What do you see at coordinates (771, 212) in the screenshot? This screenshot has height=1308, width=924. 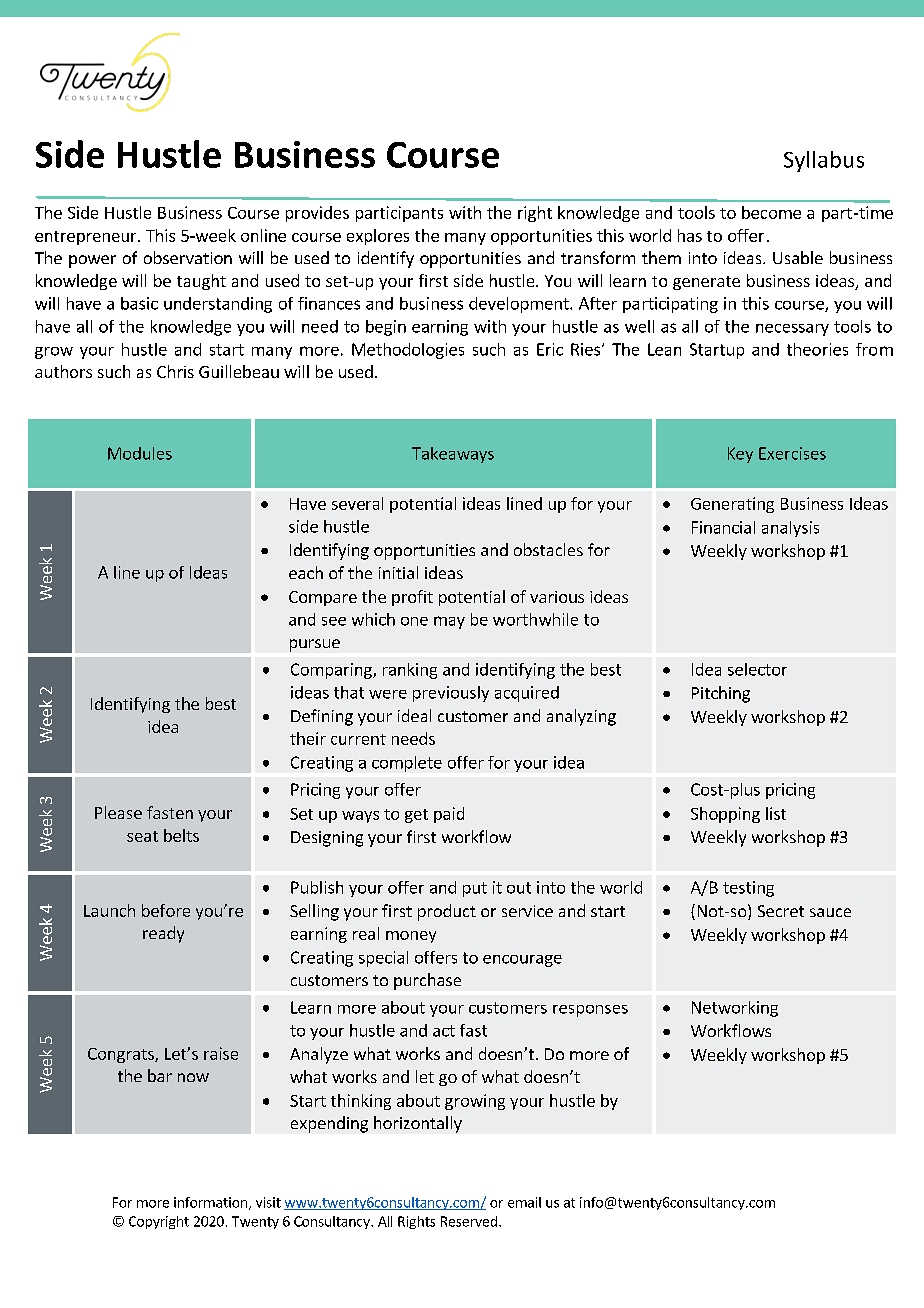 I see `become` at bounding box center [771, 212].
